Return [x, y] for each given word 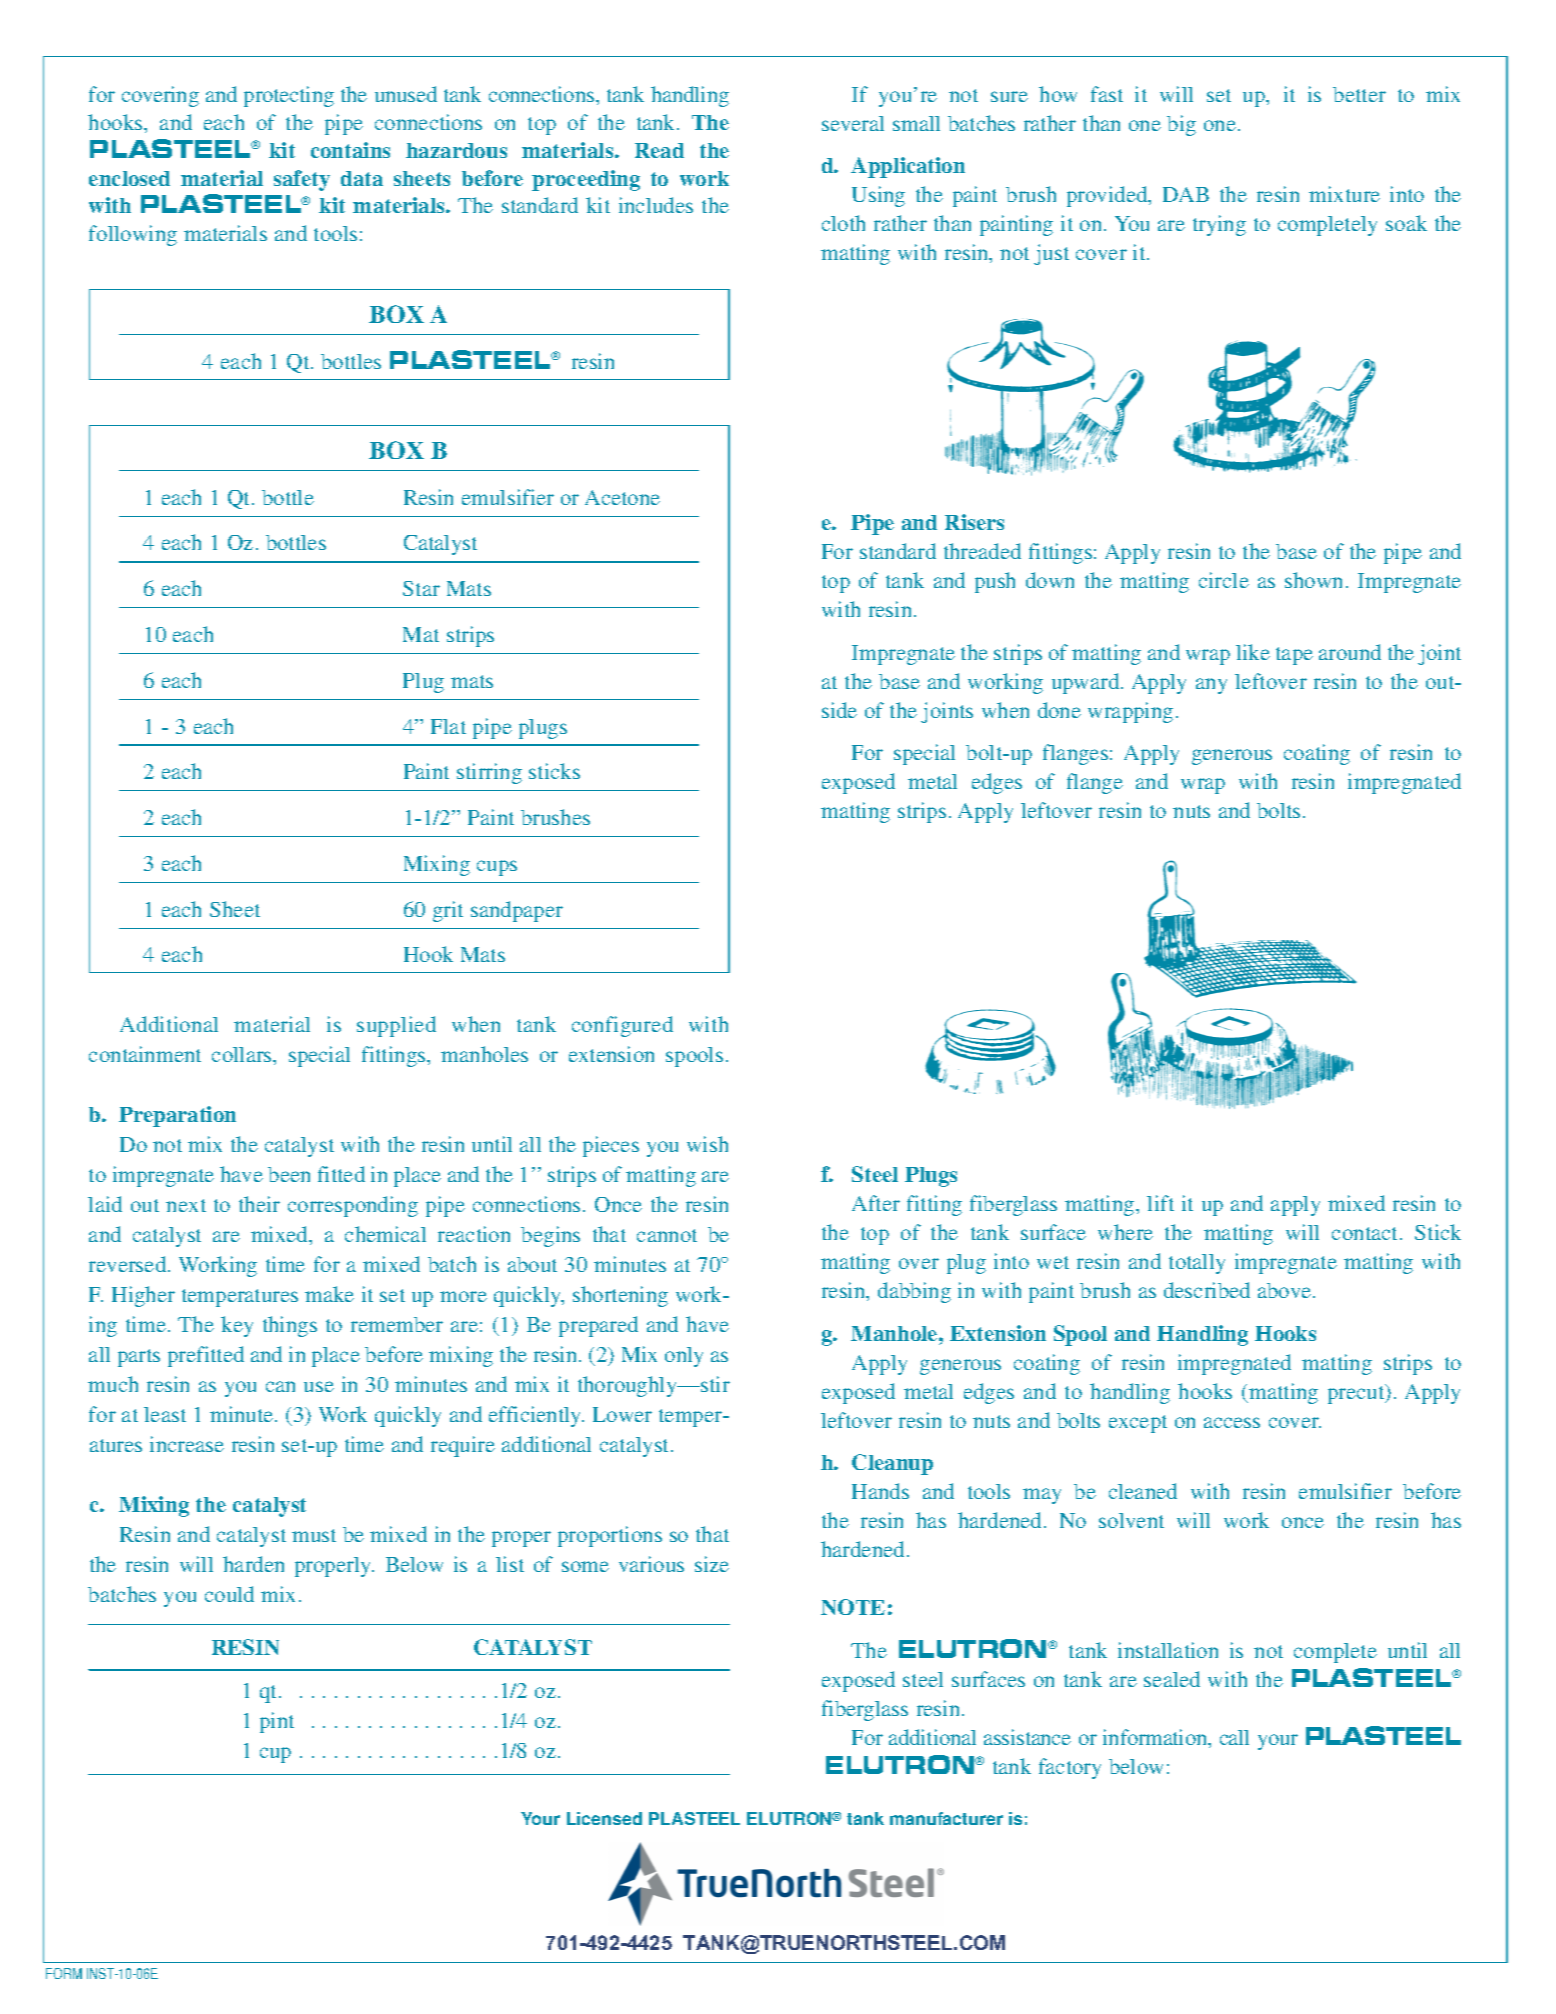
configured [622, 1026]
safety [302, 180]
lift [1160, 1203]
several [853, 123]
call [1234, 1737]
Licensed [604, 1818]
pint [277, 1722]
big [1181, 125]
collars [243, 1054]
